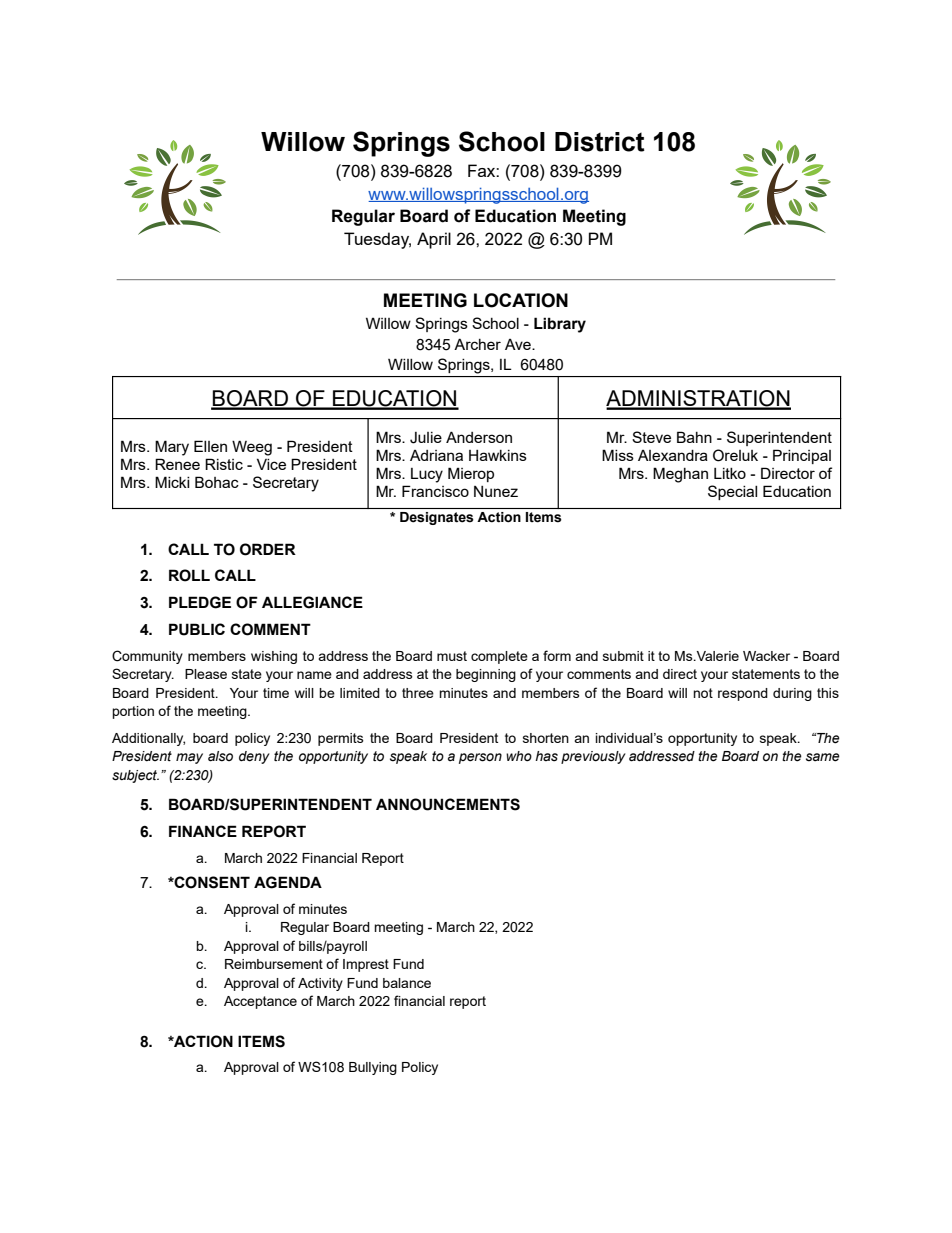 Image resolution: width=952 pixels, height=1233 pixels. I want to click on Bullying, so click(373, 1068).
